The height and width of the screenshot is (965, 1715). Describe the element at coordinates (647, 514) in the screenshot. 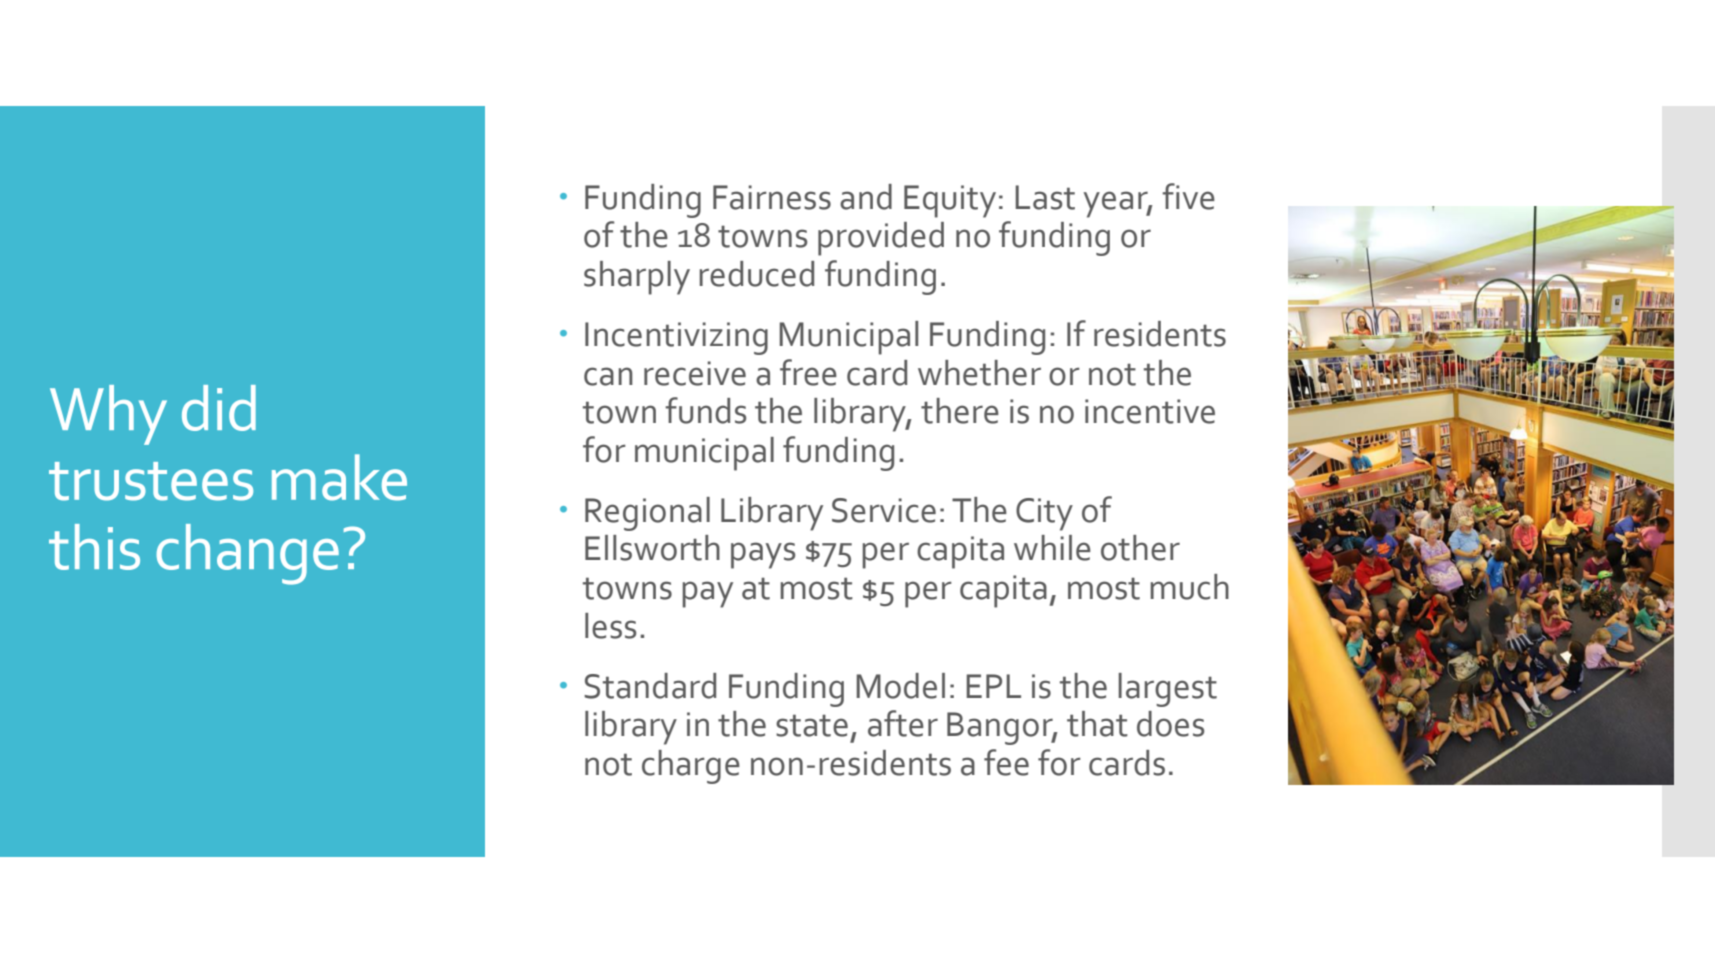

I see `Regional` at that location.
